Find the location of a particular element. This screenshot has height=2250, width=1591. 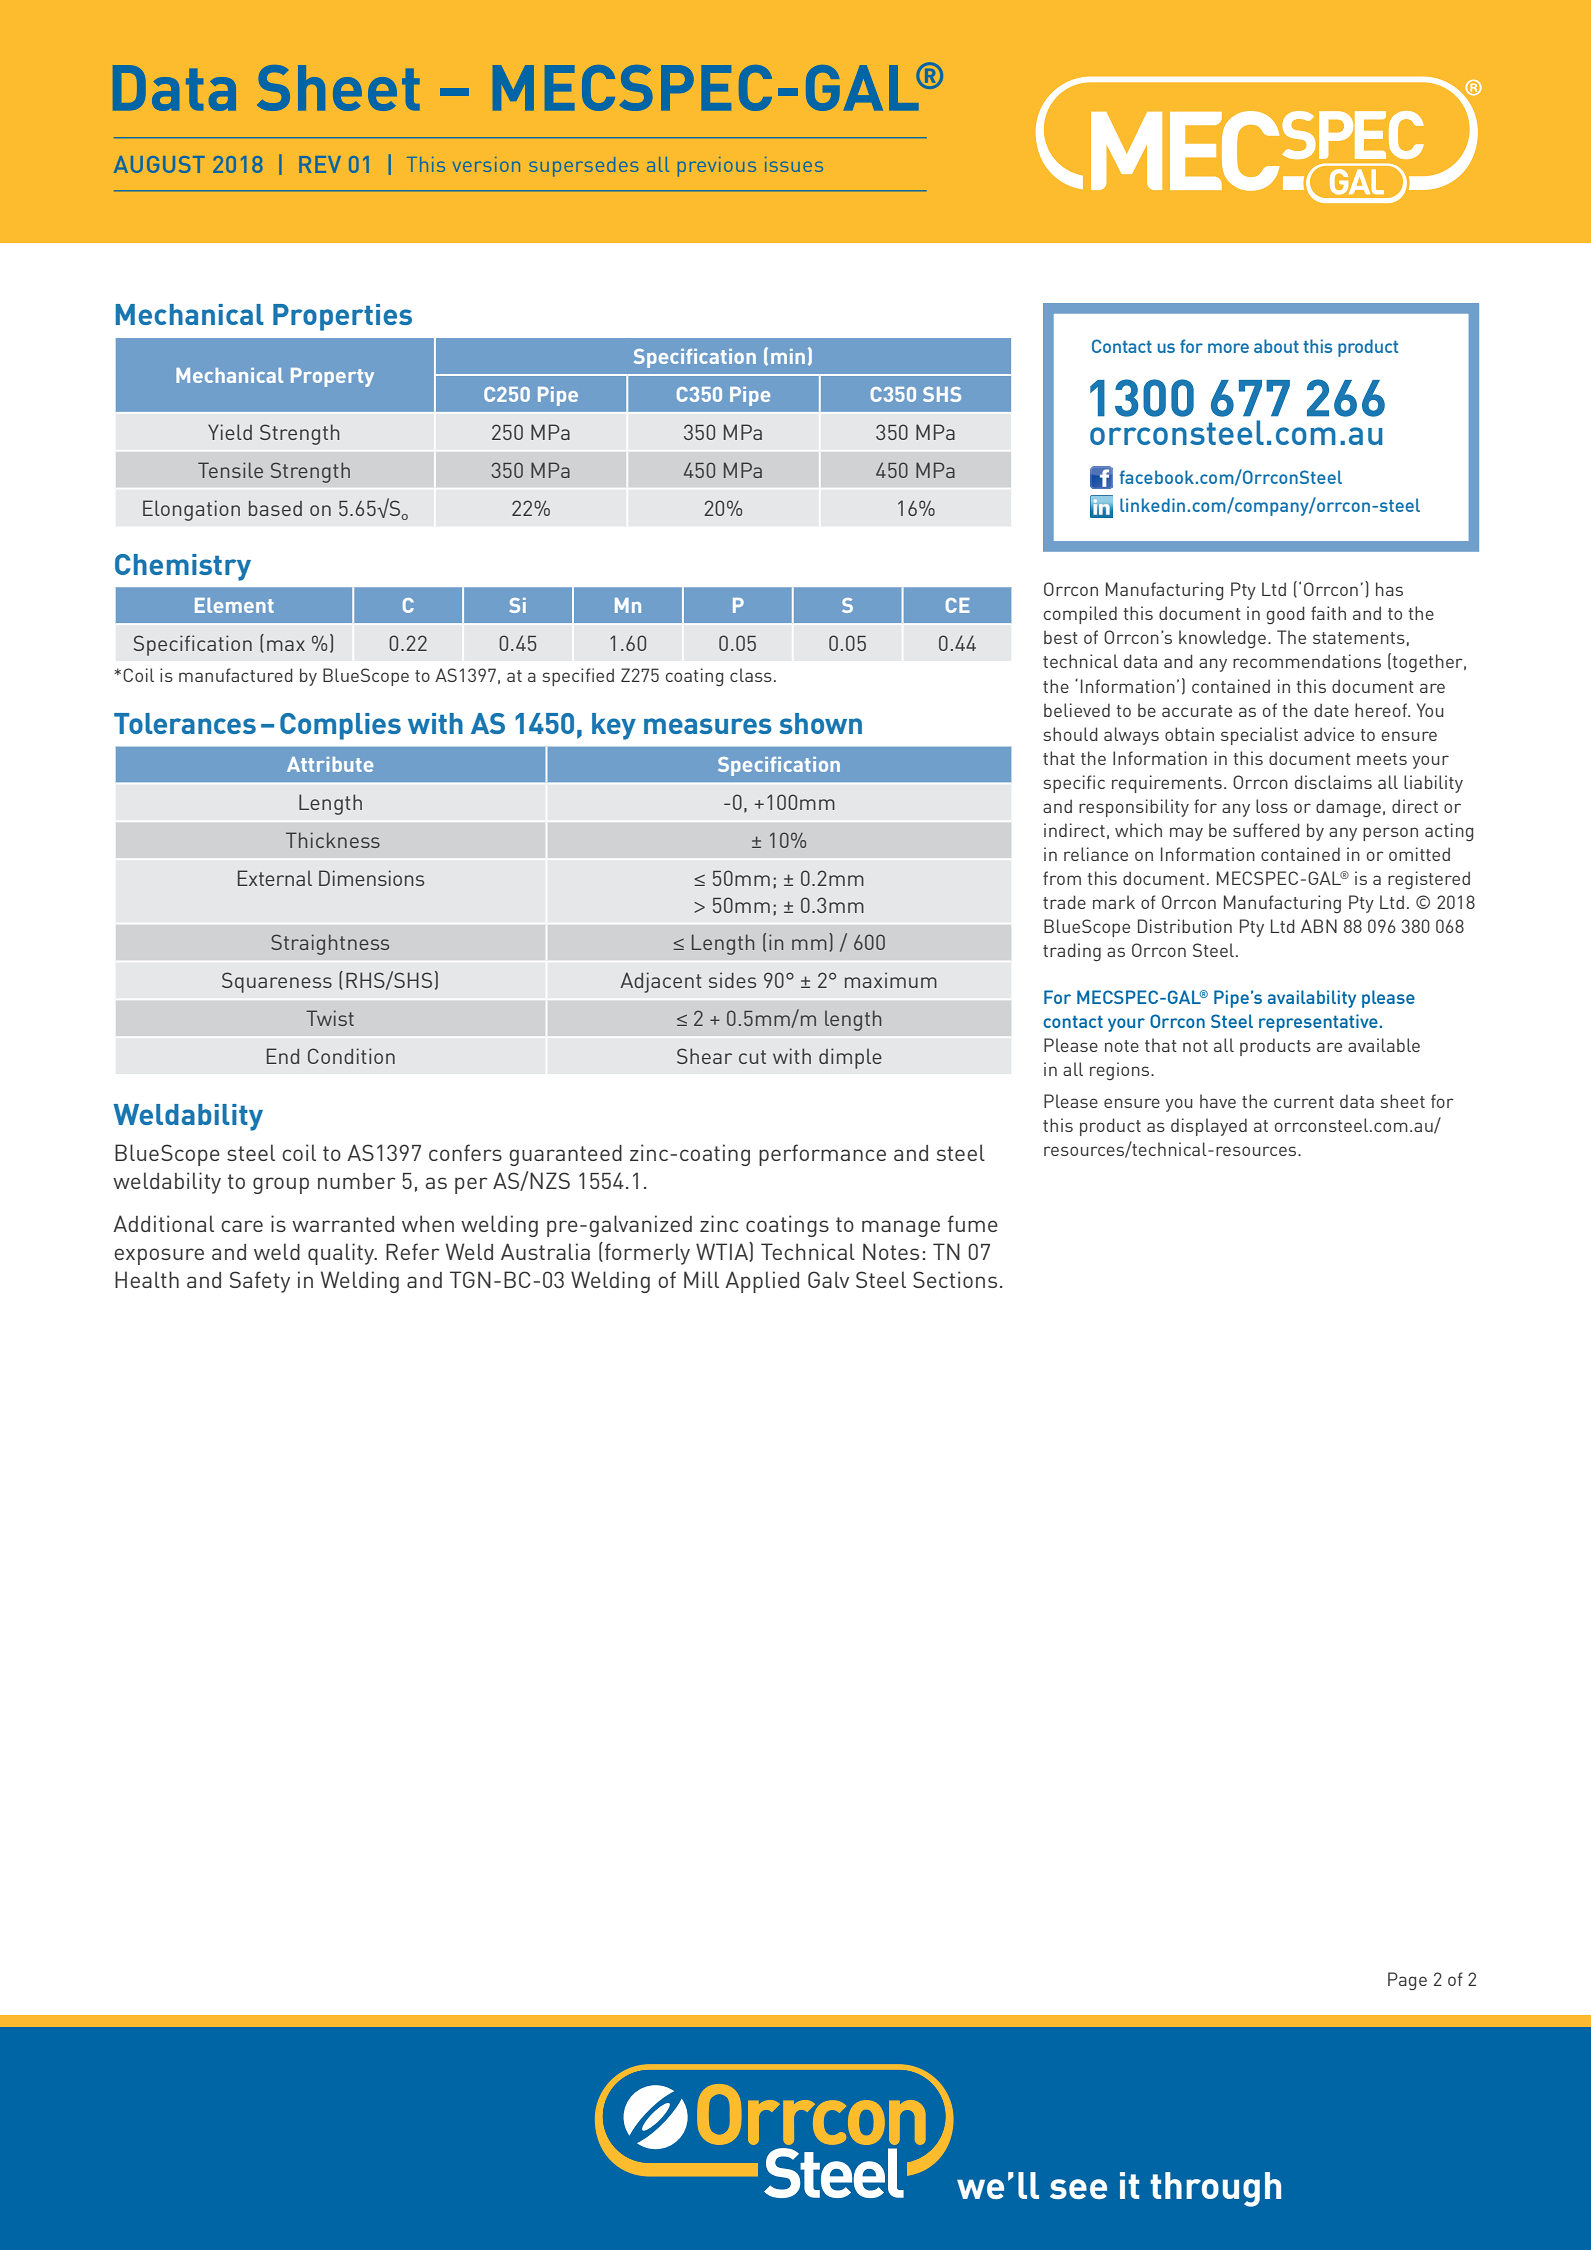

External is located at coordinates (275, 878).
